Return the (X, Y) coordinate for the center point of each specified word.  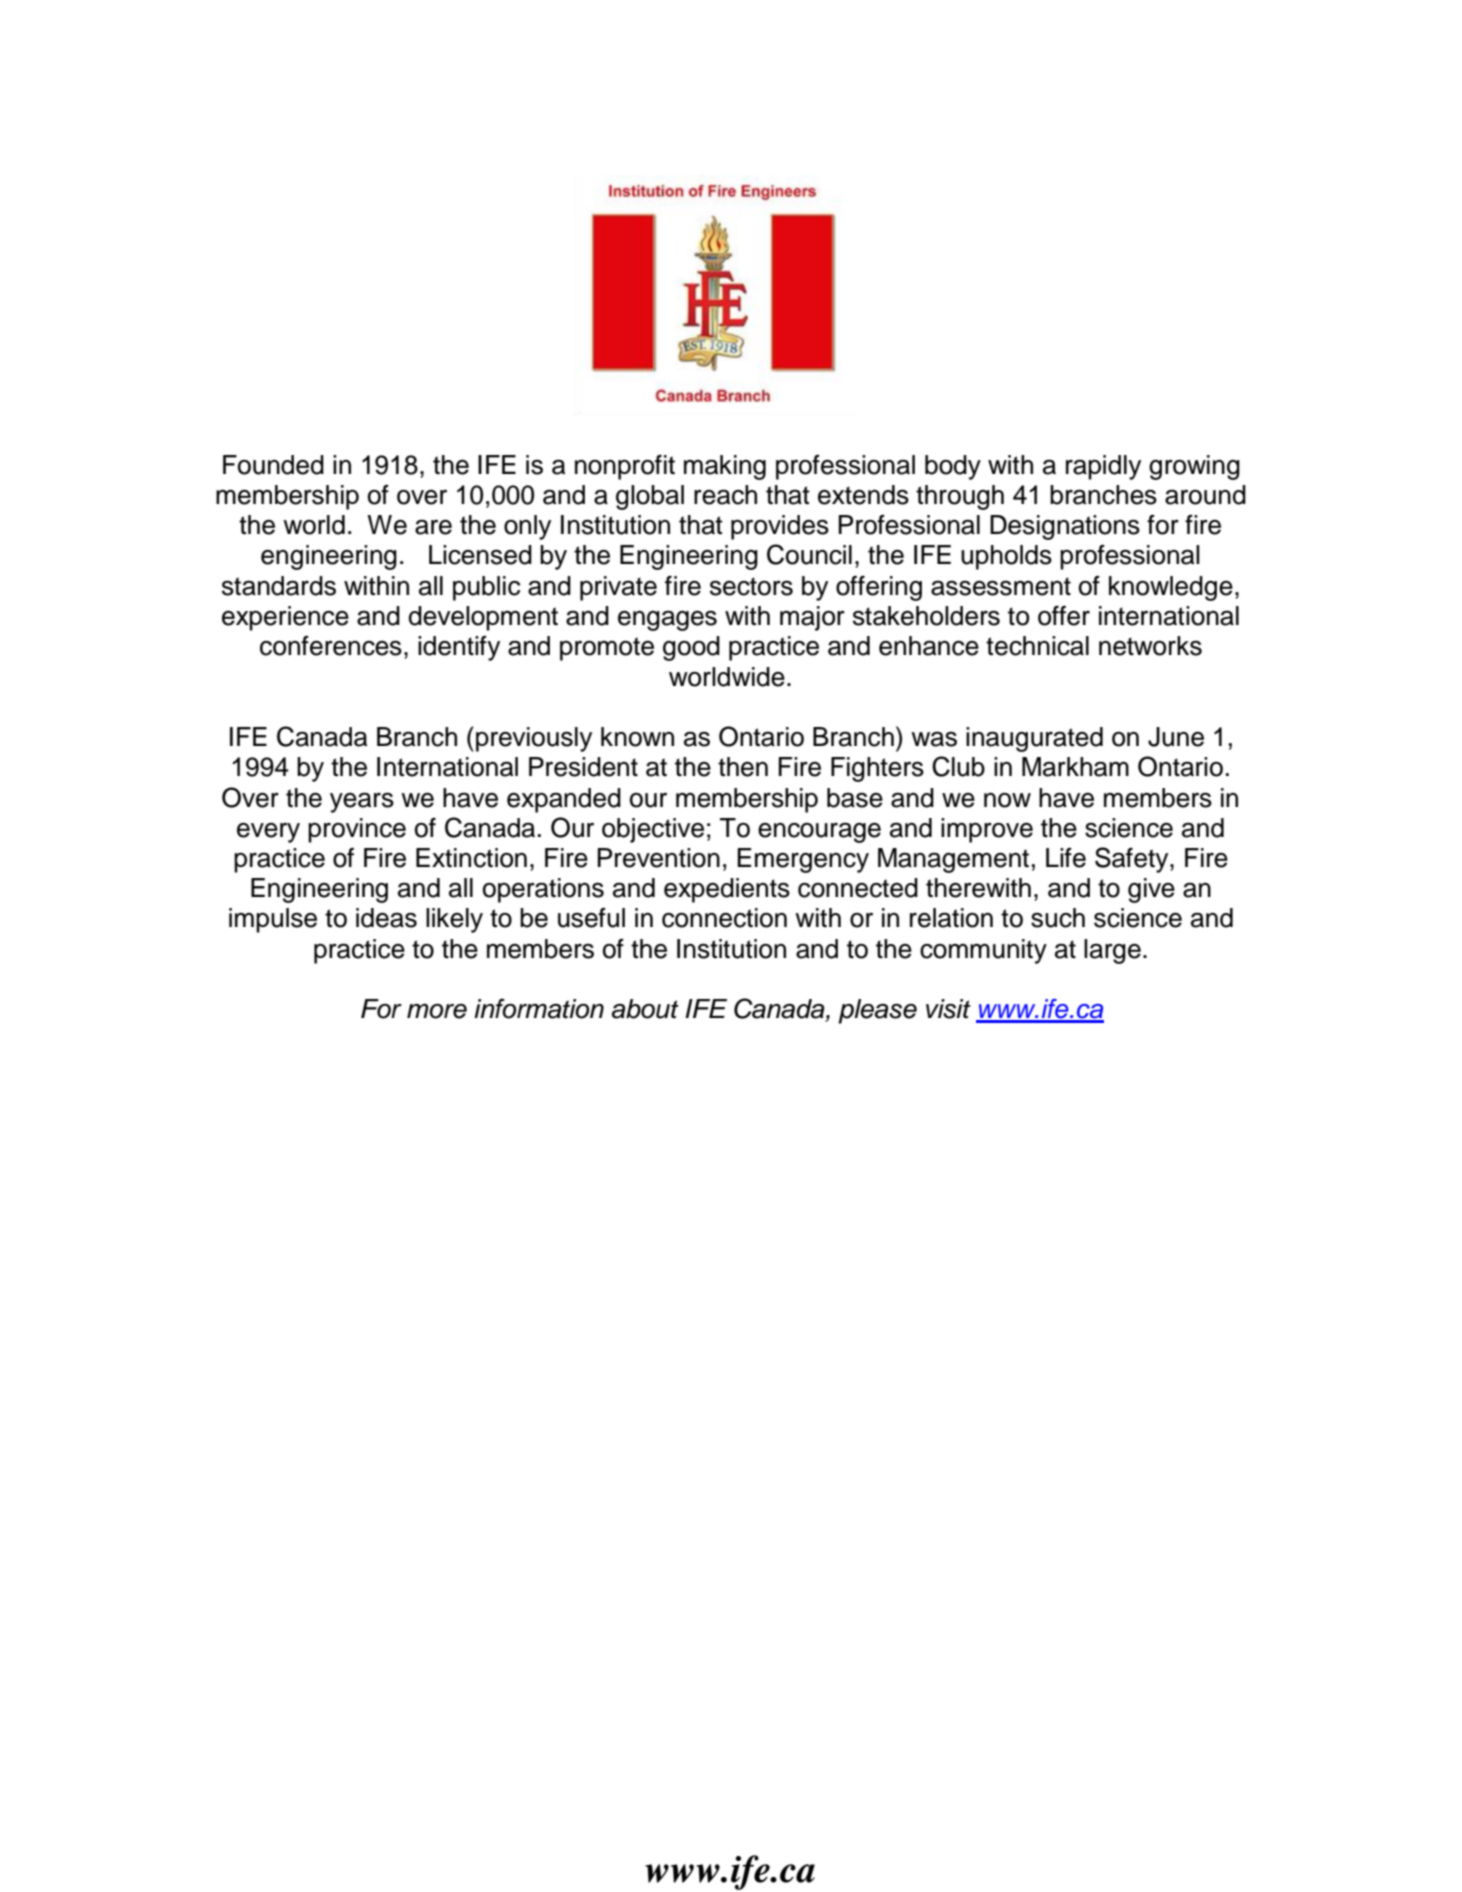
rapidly (1103, 467)
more (437, 1011)
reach (725, 495)
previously (534, 739)
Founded (273, 465)
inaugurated (1034, 739)
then (743, 767)
